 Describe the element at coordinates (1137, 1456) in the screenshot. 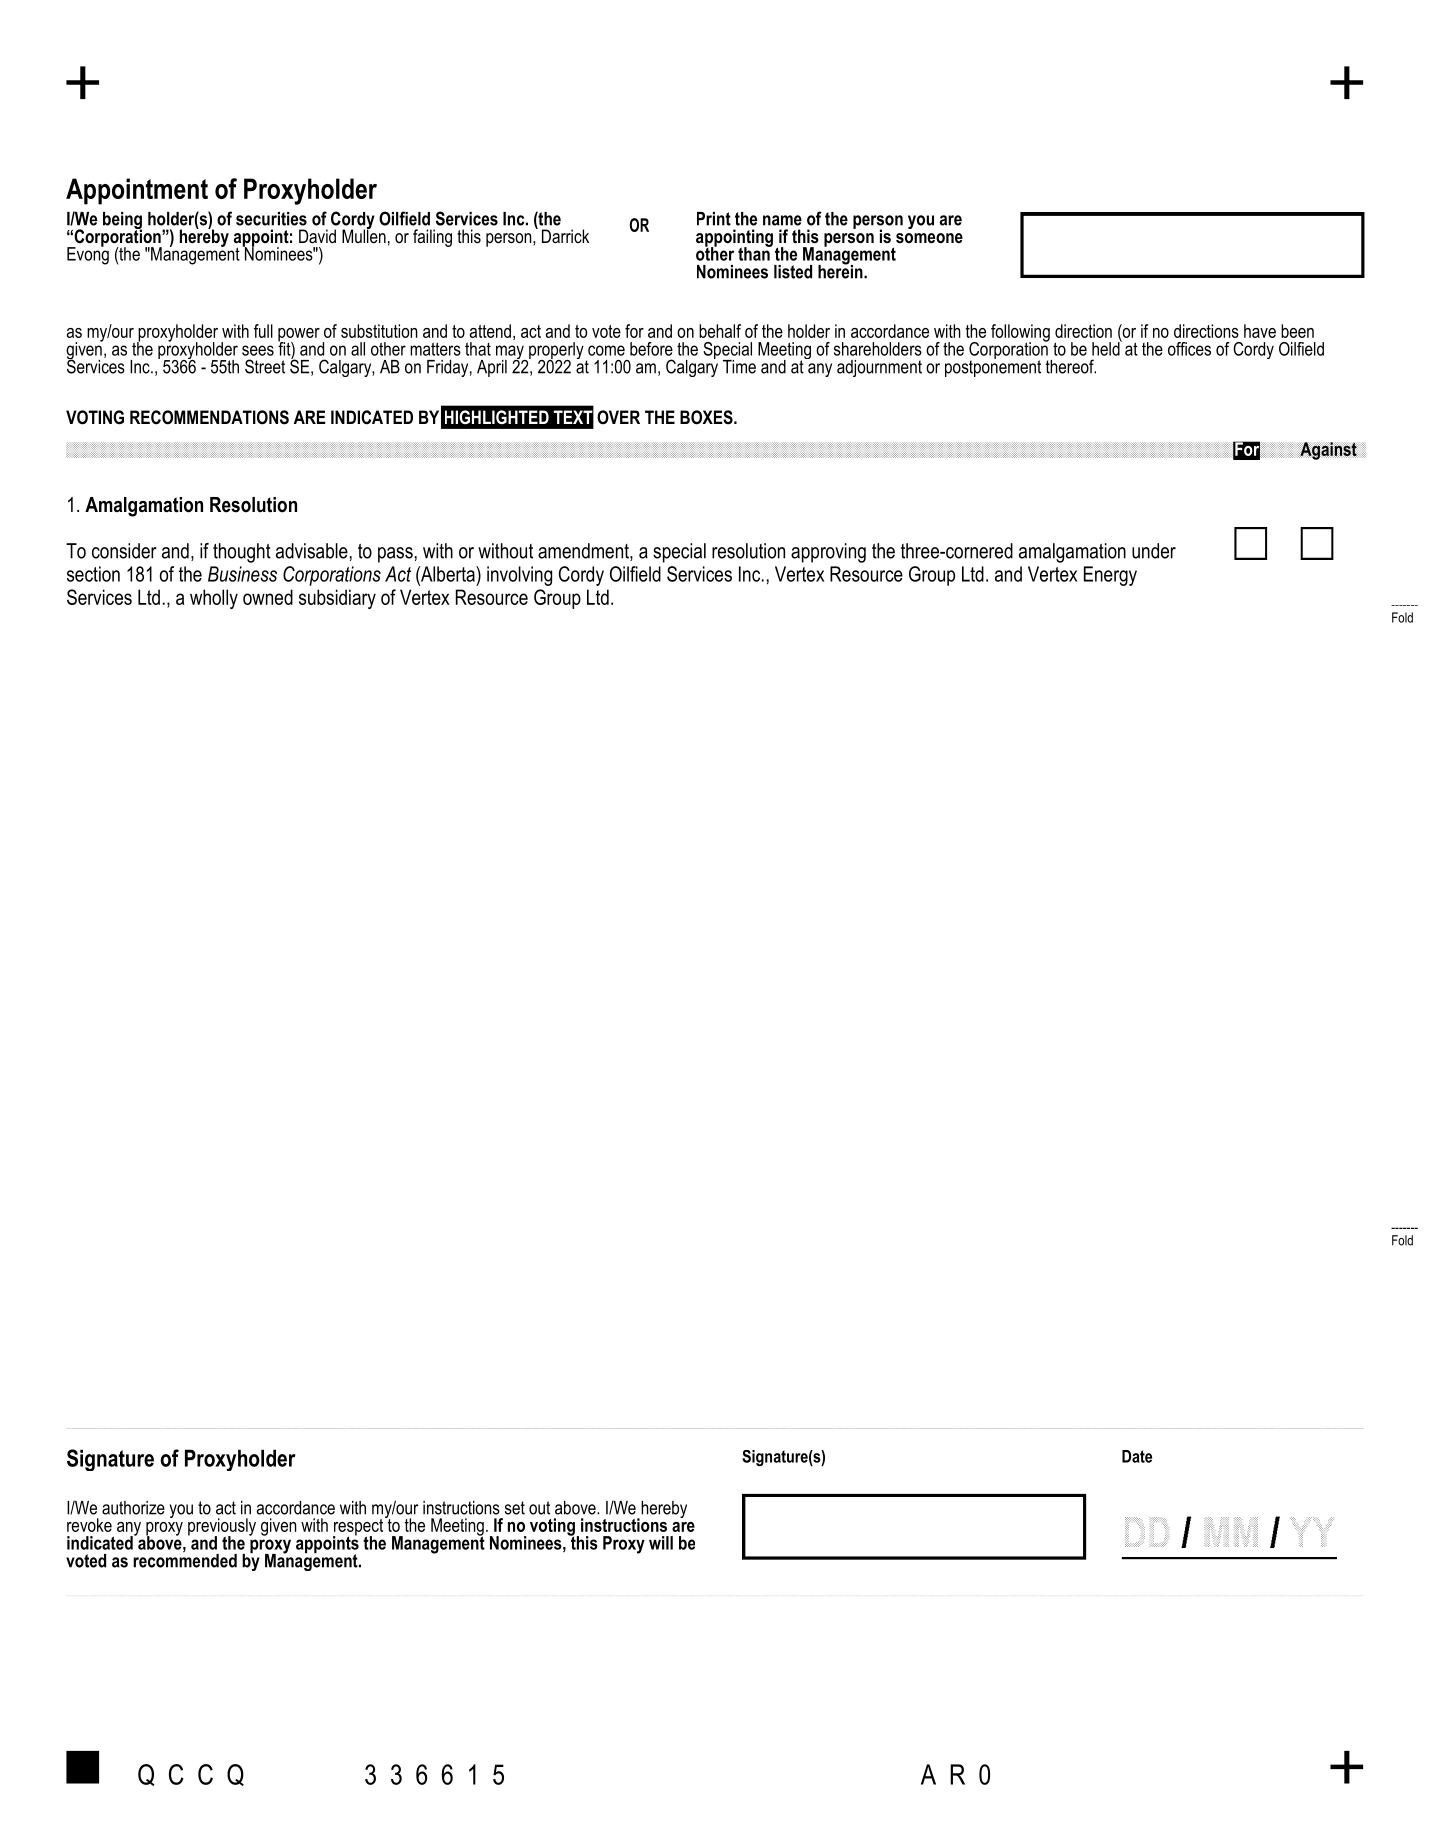

I see `Date` at that location.
